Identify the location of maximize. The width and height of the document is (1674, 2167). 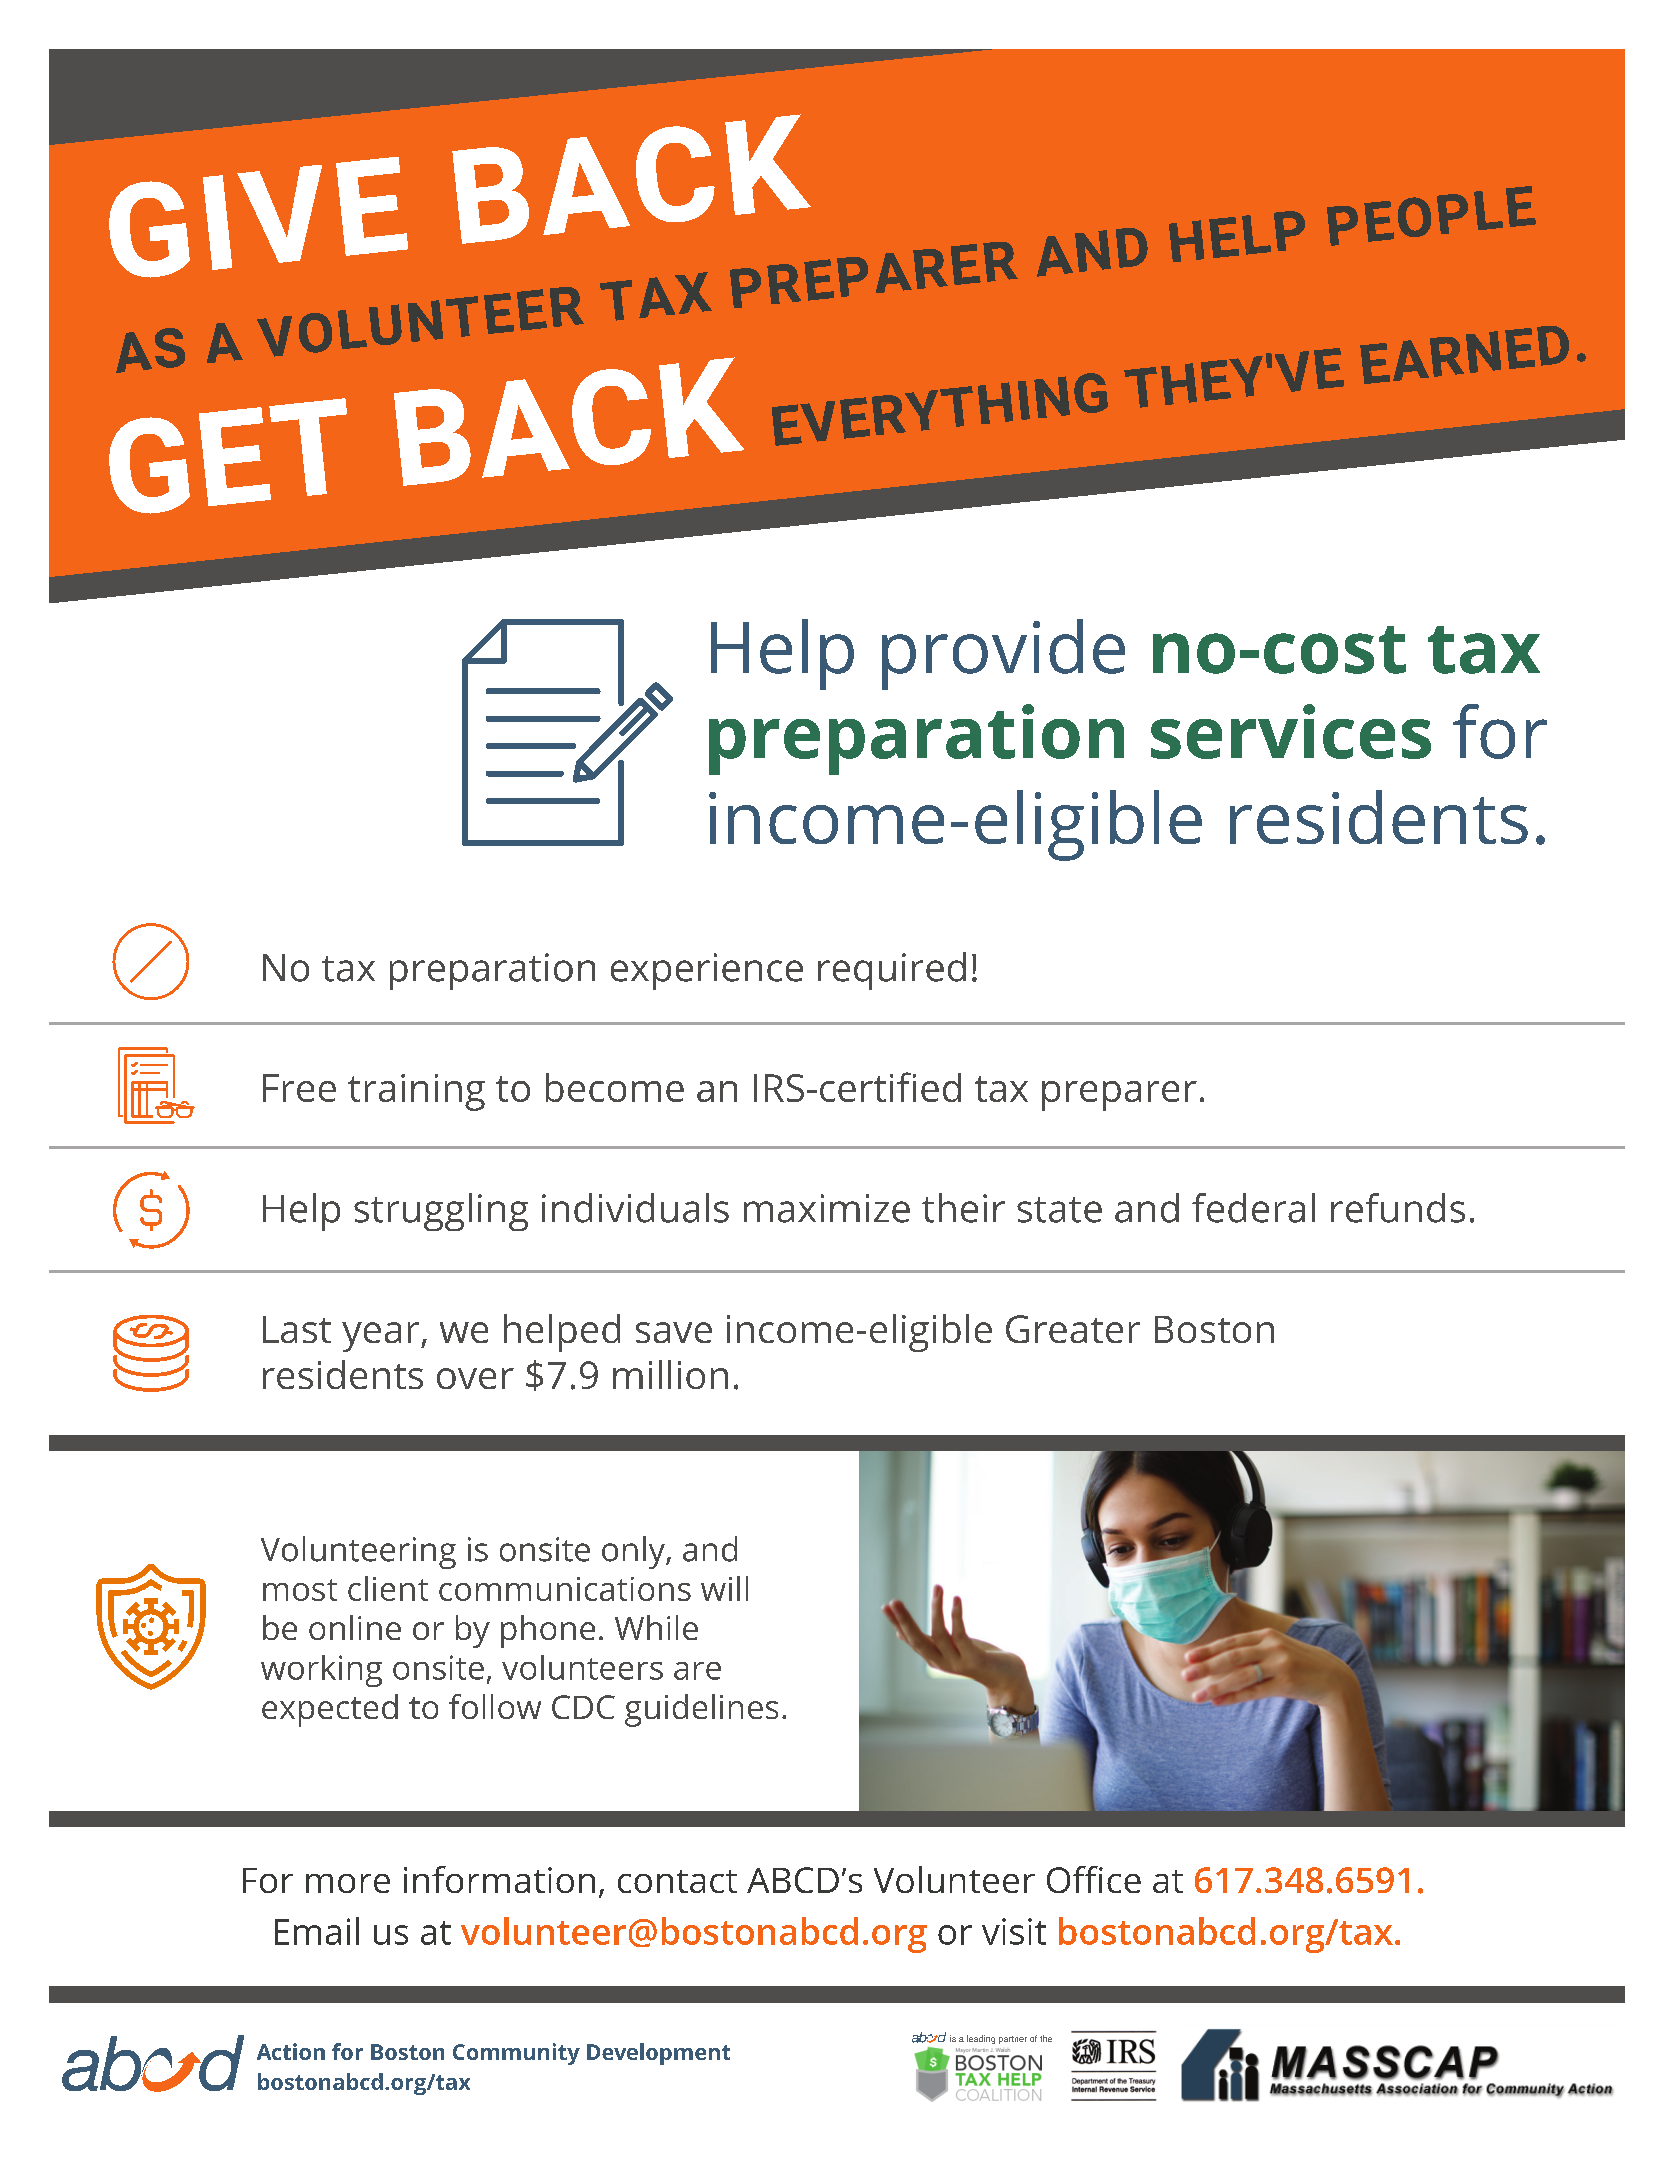
(827, 1208).
